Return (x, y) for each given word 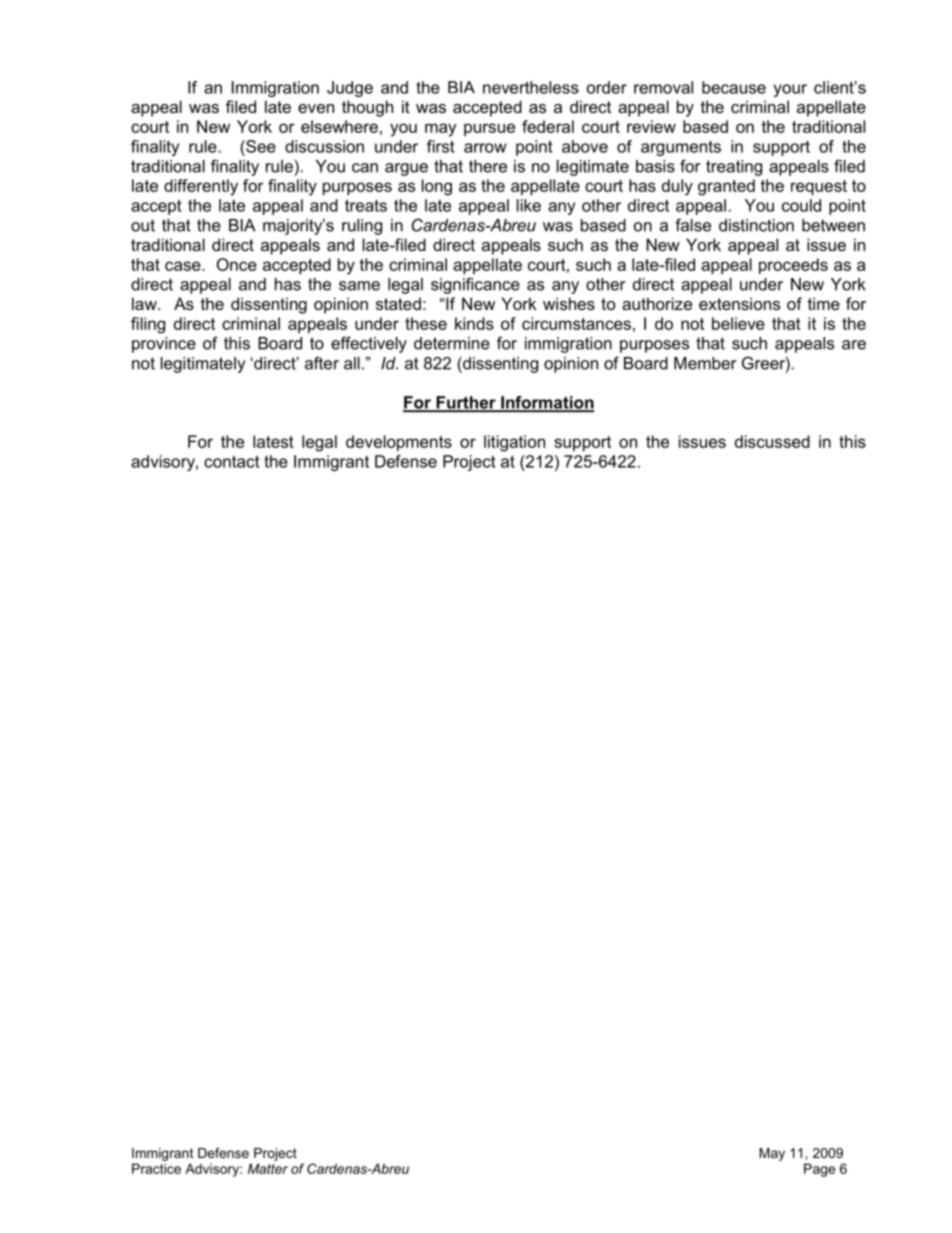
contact (232, 461)
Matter (268, 1168)
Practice (156, 1168)
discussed (772, 441)
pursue (489, 129)
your (790, 90)
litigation (514, 443)
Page (819, 1170)
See (260, 146)
